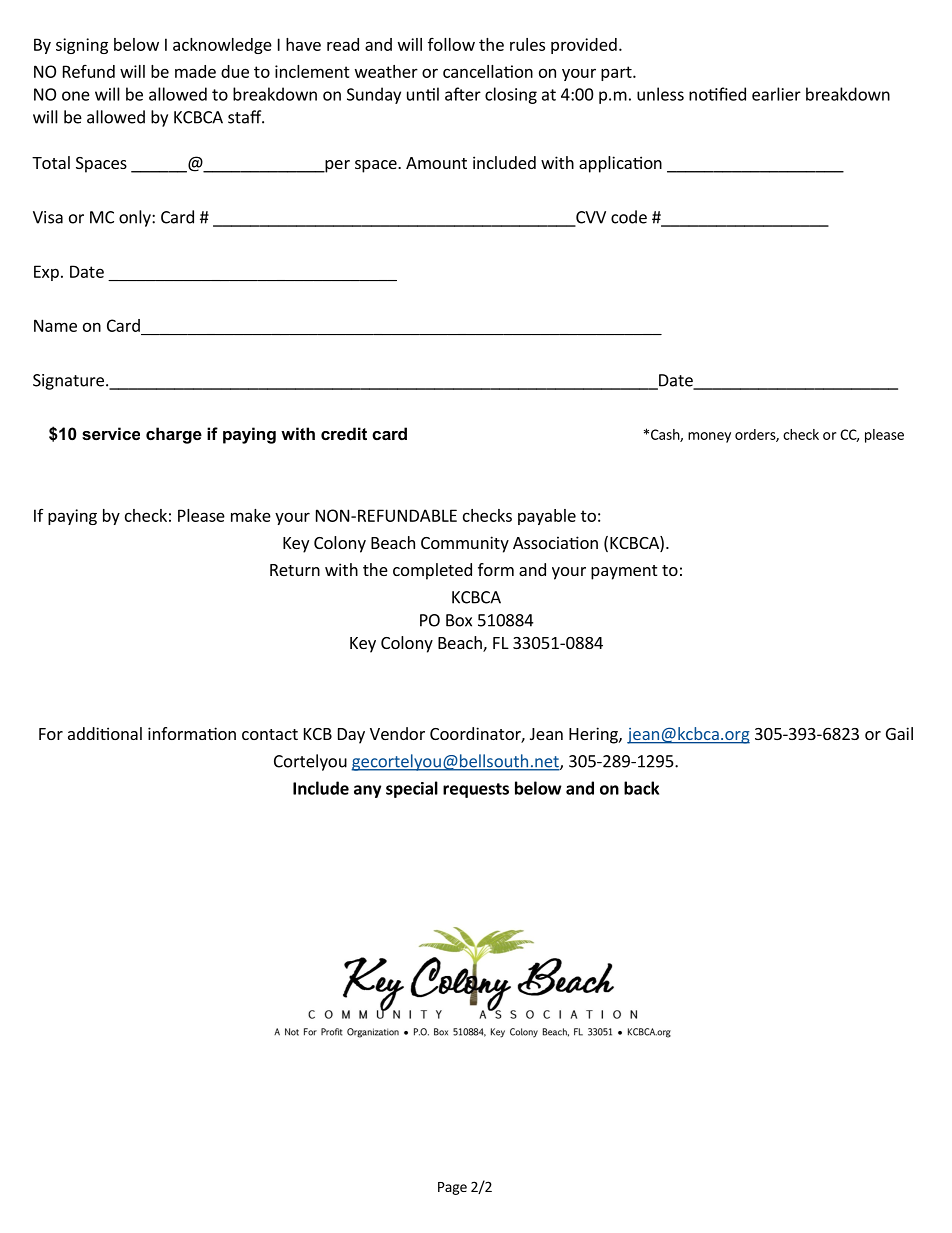 The width and height of the image is (952, 1233). Describe the element at coordinates (776, 94) in the image. I see `earlier` at that location.
